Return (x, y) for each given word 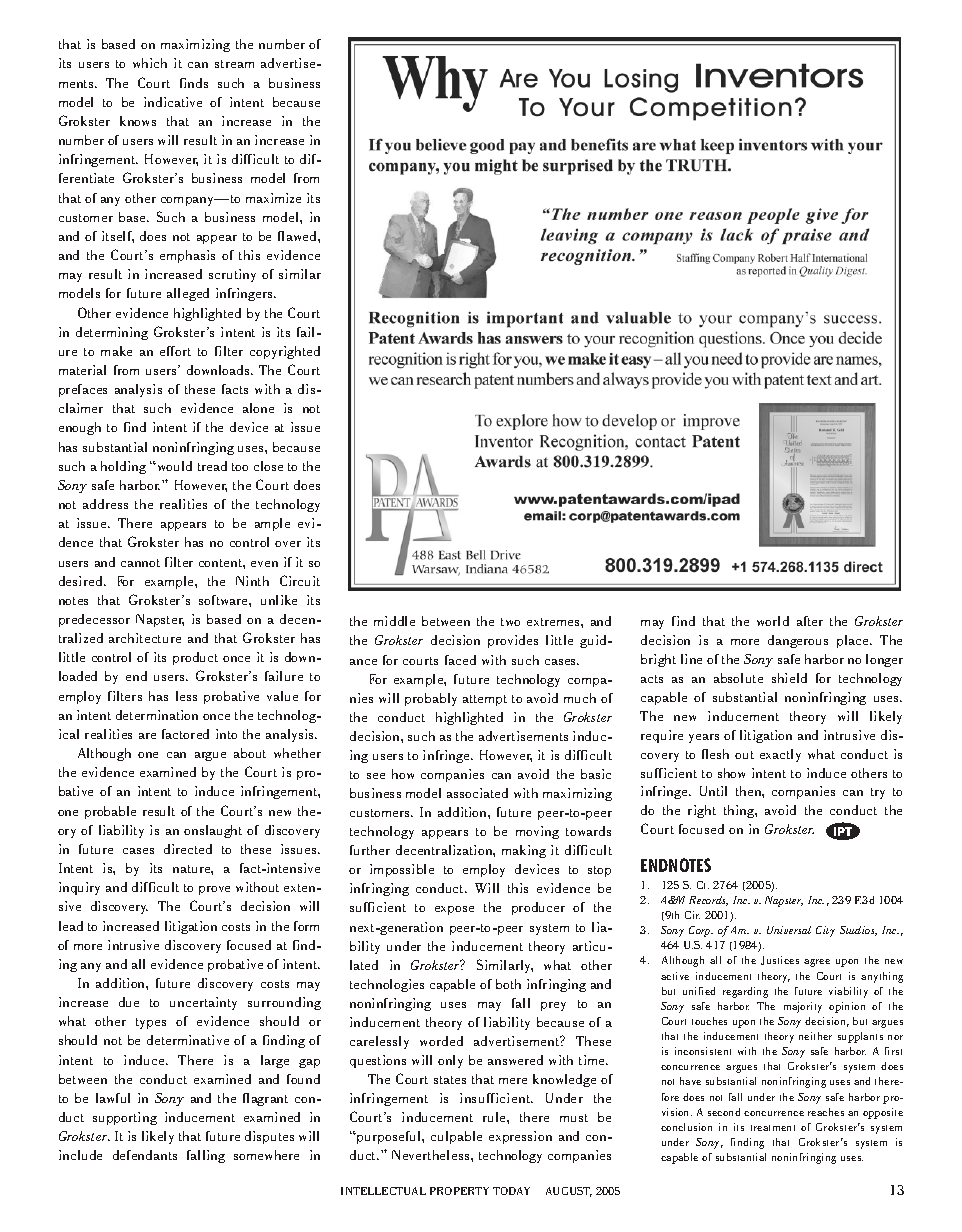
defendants (145, 1155)
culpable (456, 1137)
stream (234, 64)
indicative (173, 102)
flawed (298, 236)
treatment (773, 1128)
